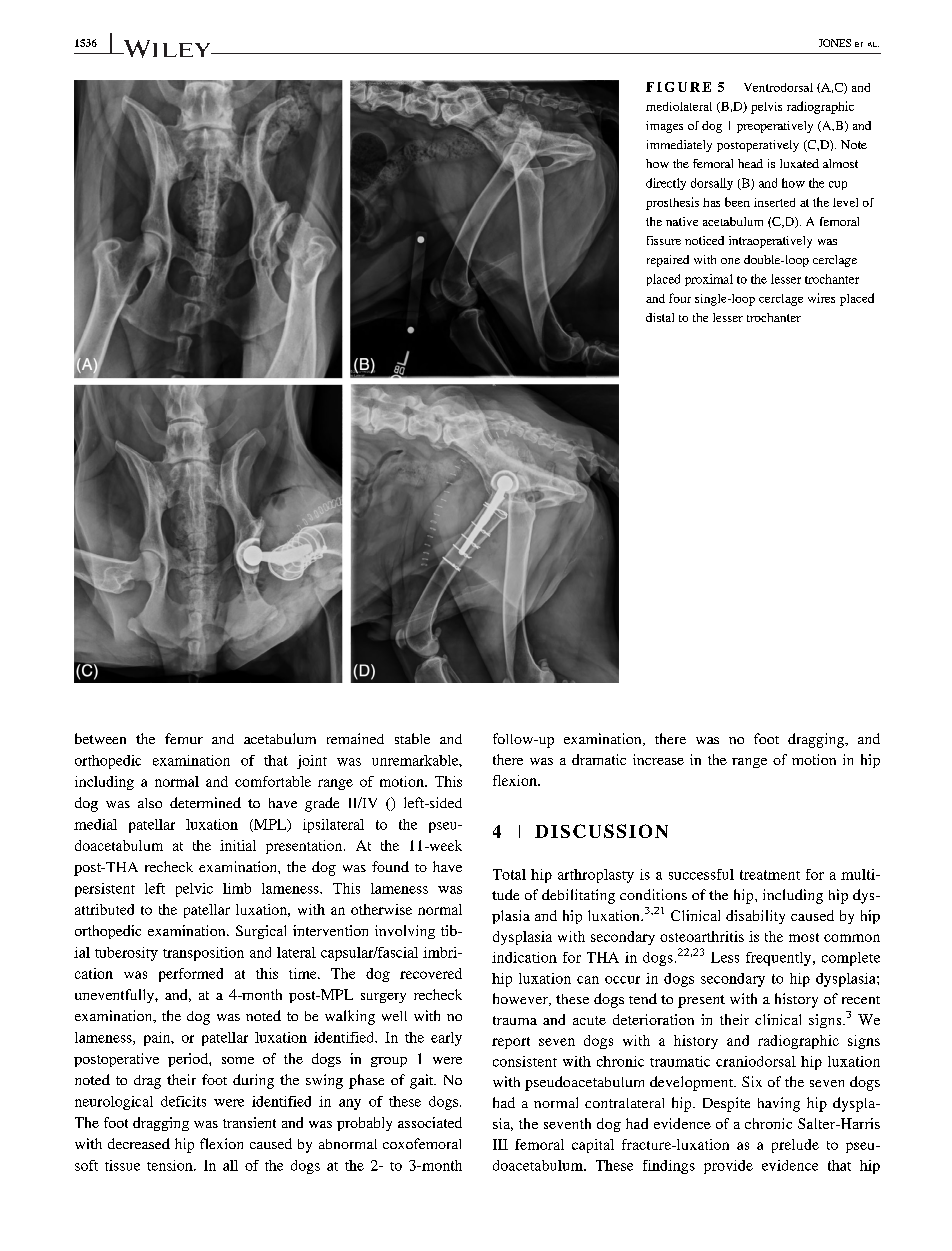  I want to click on stable, so click(412, 738).
